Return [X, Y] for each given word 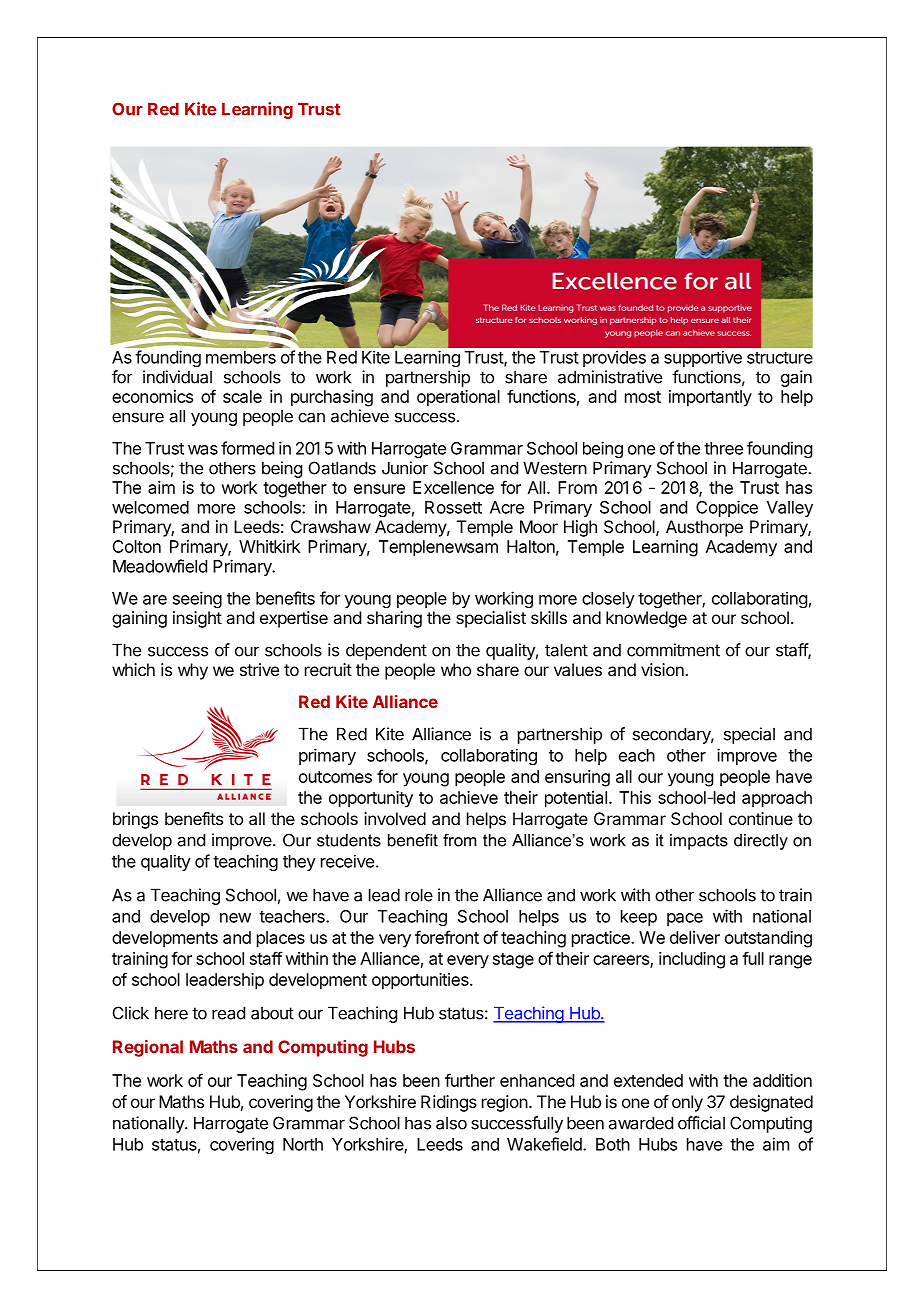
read [228, 1013]
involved [395, 818]
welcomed [150, 507]
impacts [699, 842]
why [193, 671]
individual [177, 377]
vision [663, 669]
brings [135, 820]
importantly [710, 398]
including [692, 960]
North [303, 1144]
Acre [507, 507]
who [456, 669]
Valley [790, 509]
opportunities [421, 981]
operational [458, 398]
